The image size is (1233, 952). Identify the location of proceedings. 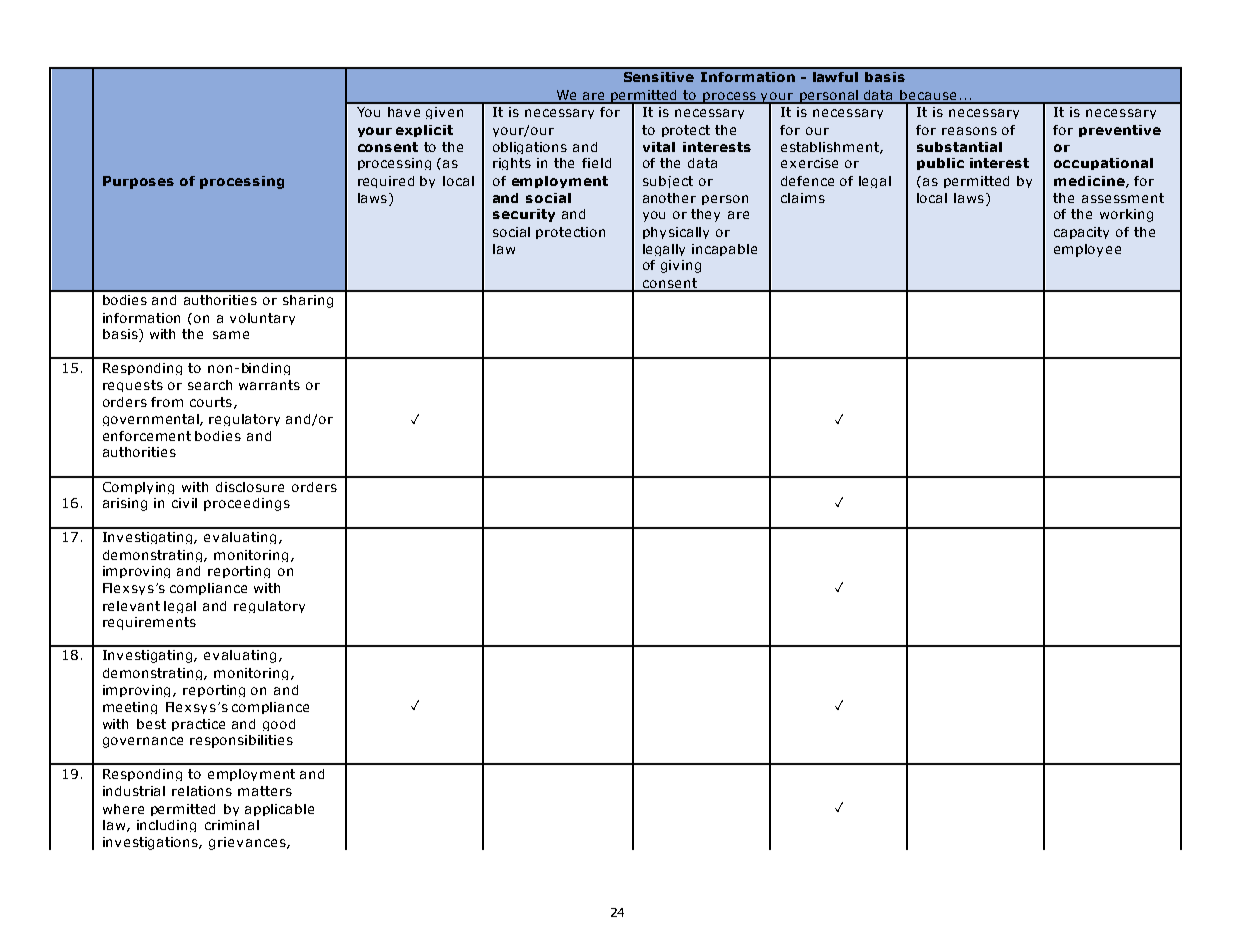
(247, 504).
